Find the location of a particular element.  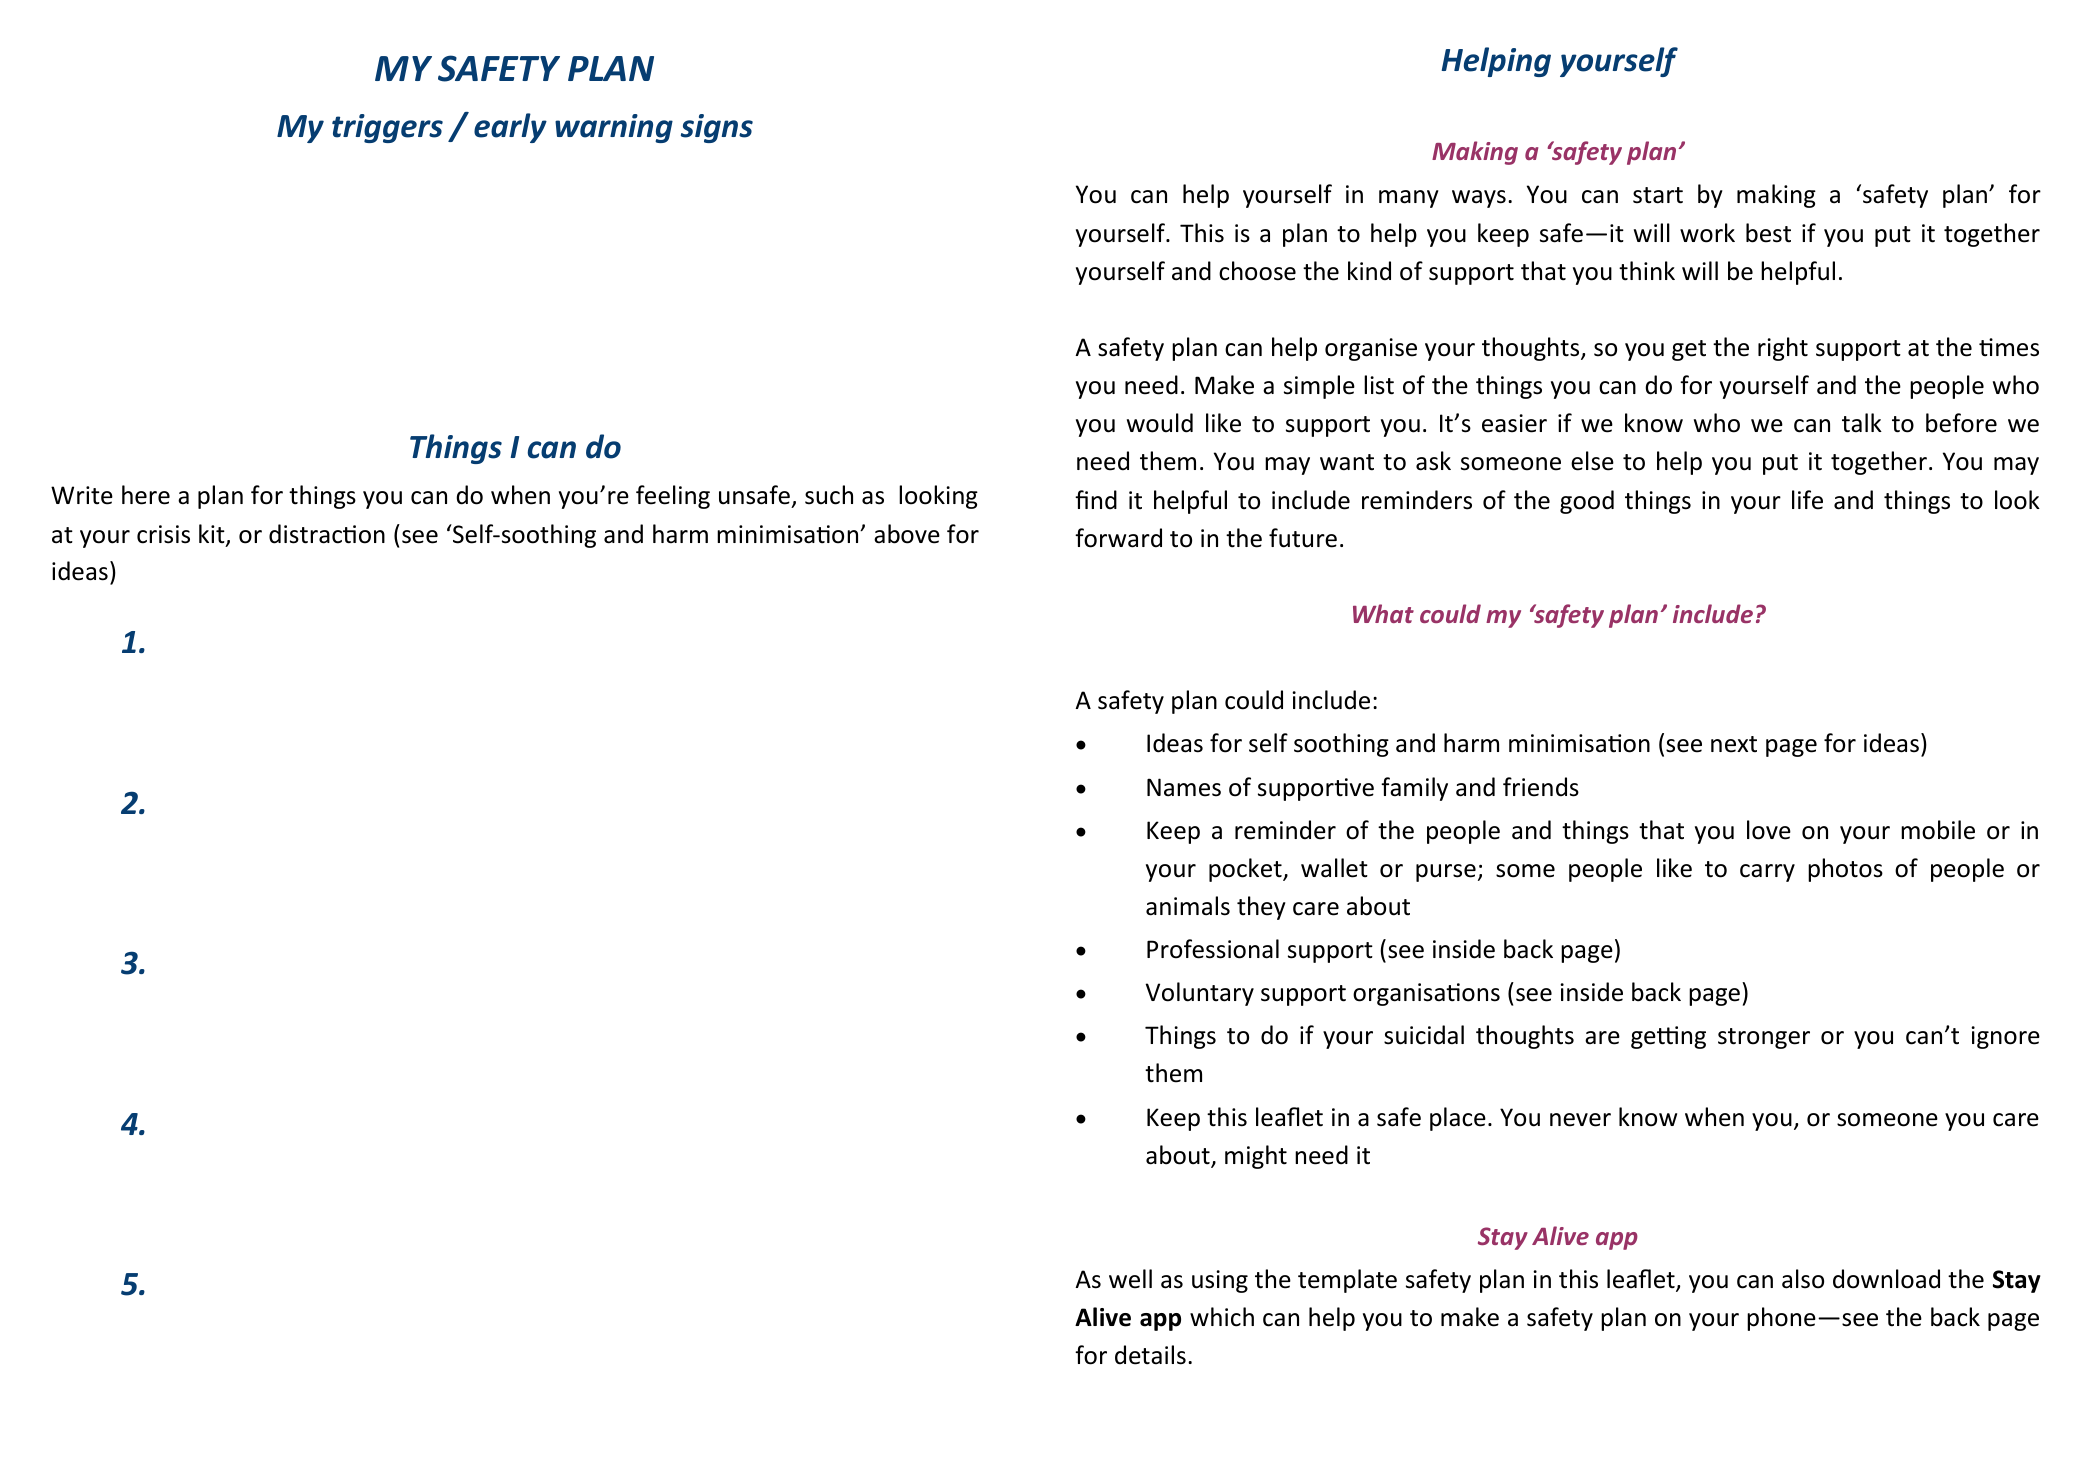

distraction is located at coordinates (327, 534).
